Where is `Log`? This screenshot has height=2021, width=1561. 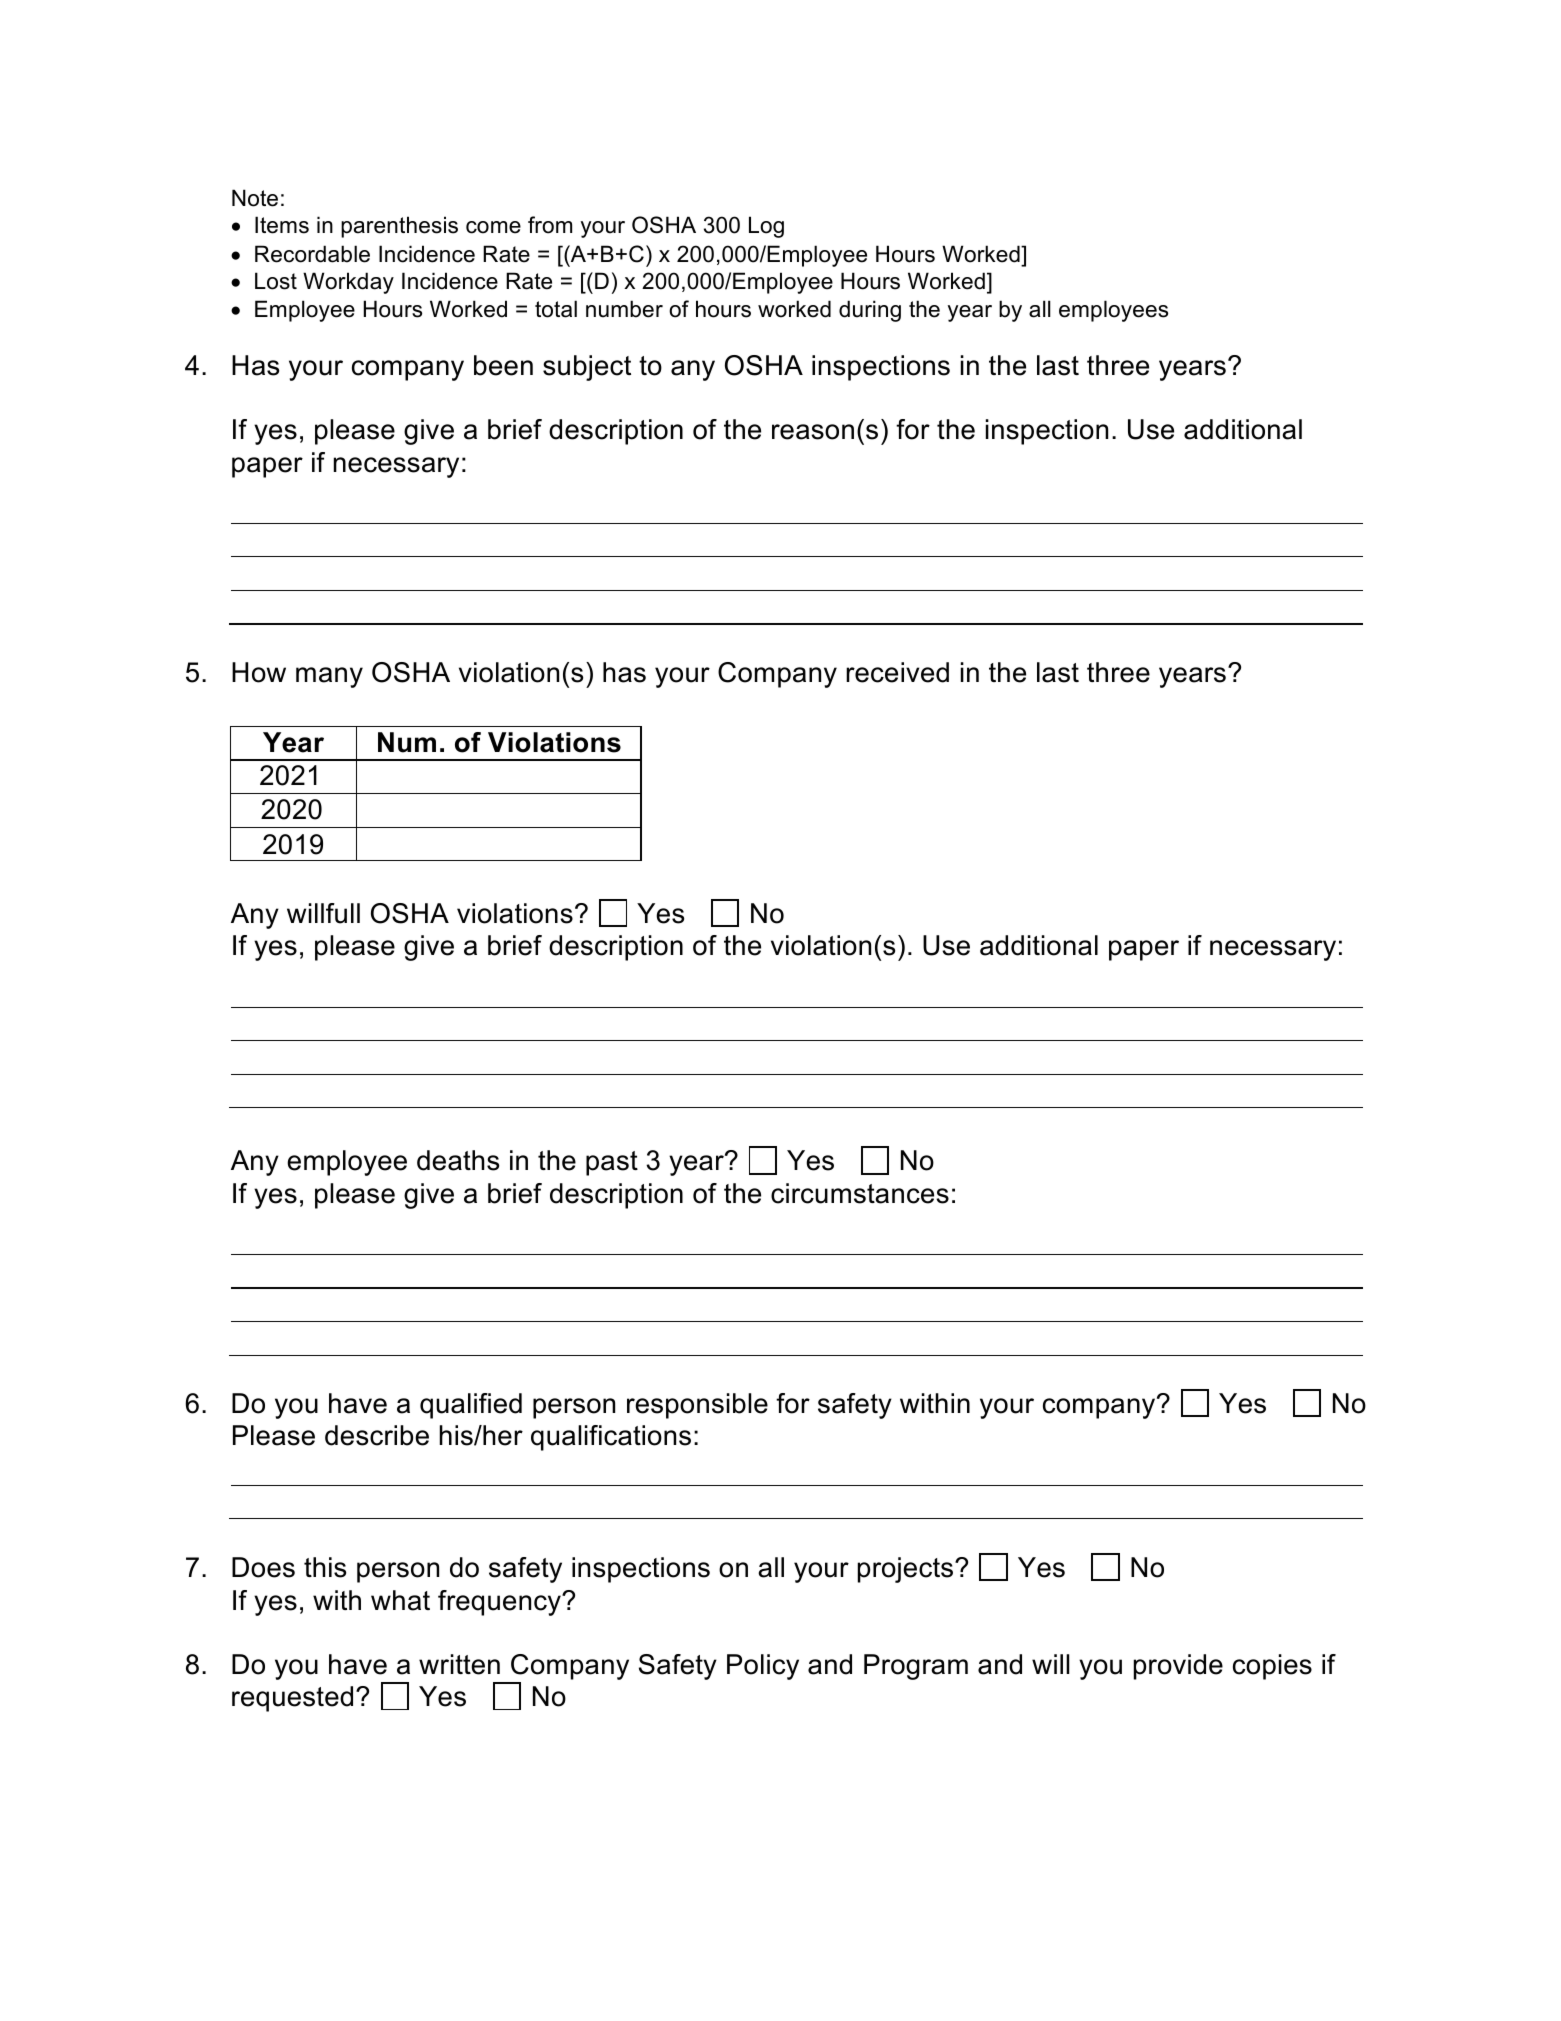
Log is located at coordinates (766, 227).
